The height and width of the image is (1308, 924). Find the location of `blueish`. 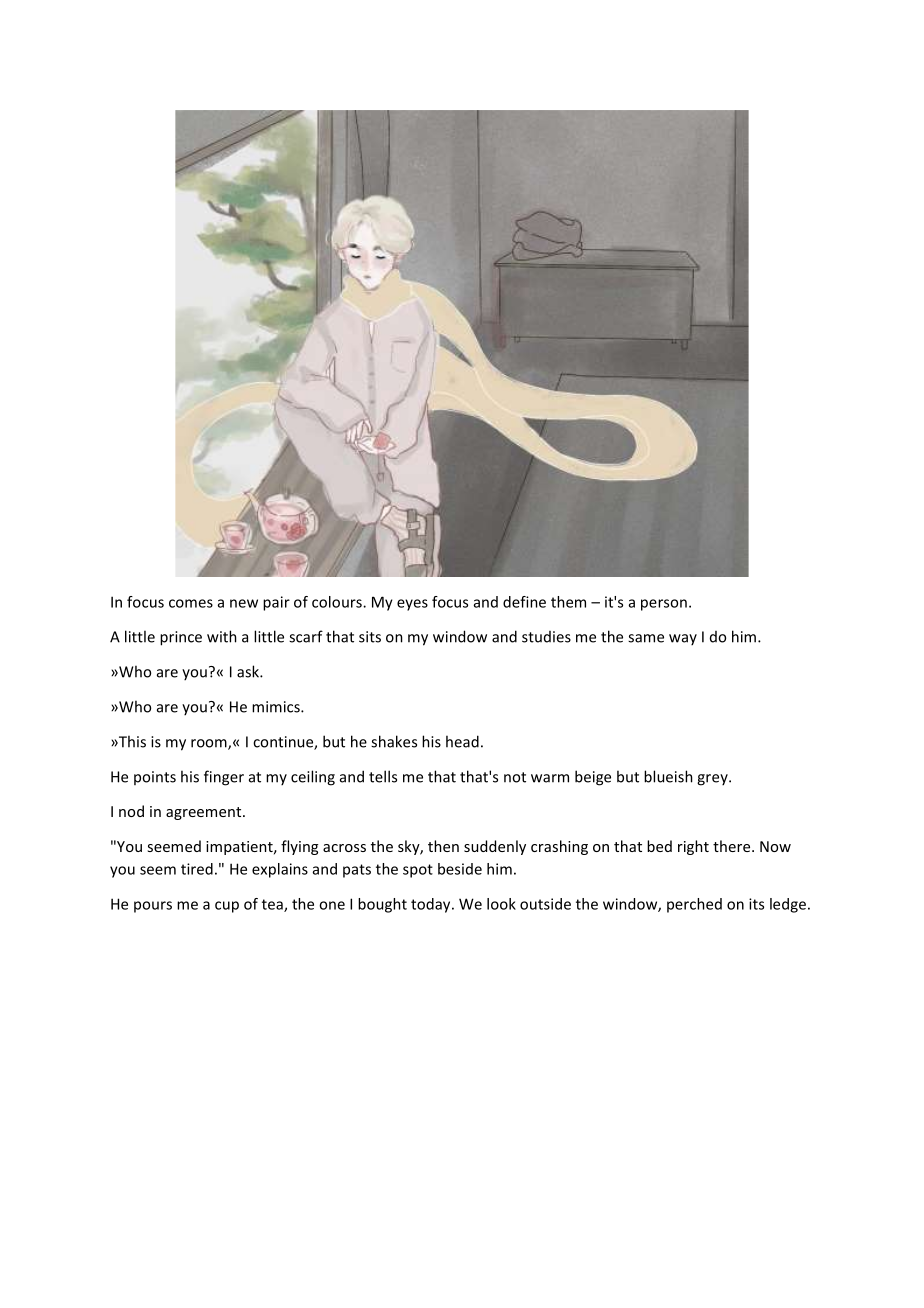

blueish is located at coordinates (668, 776).
